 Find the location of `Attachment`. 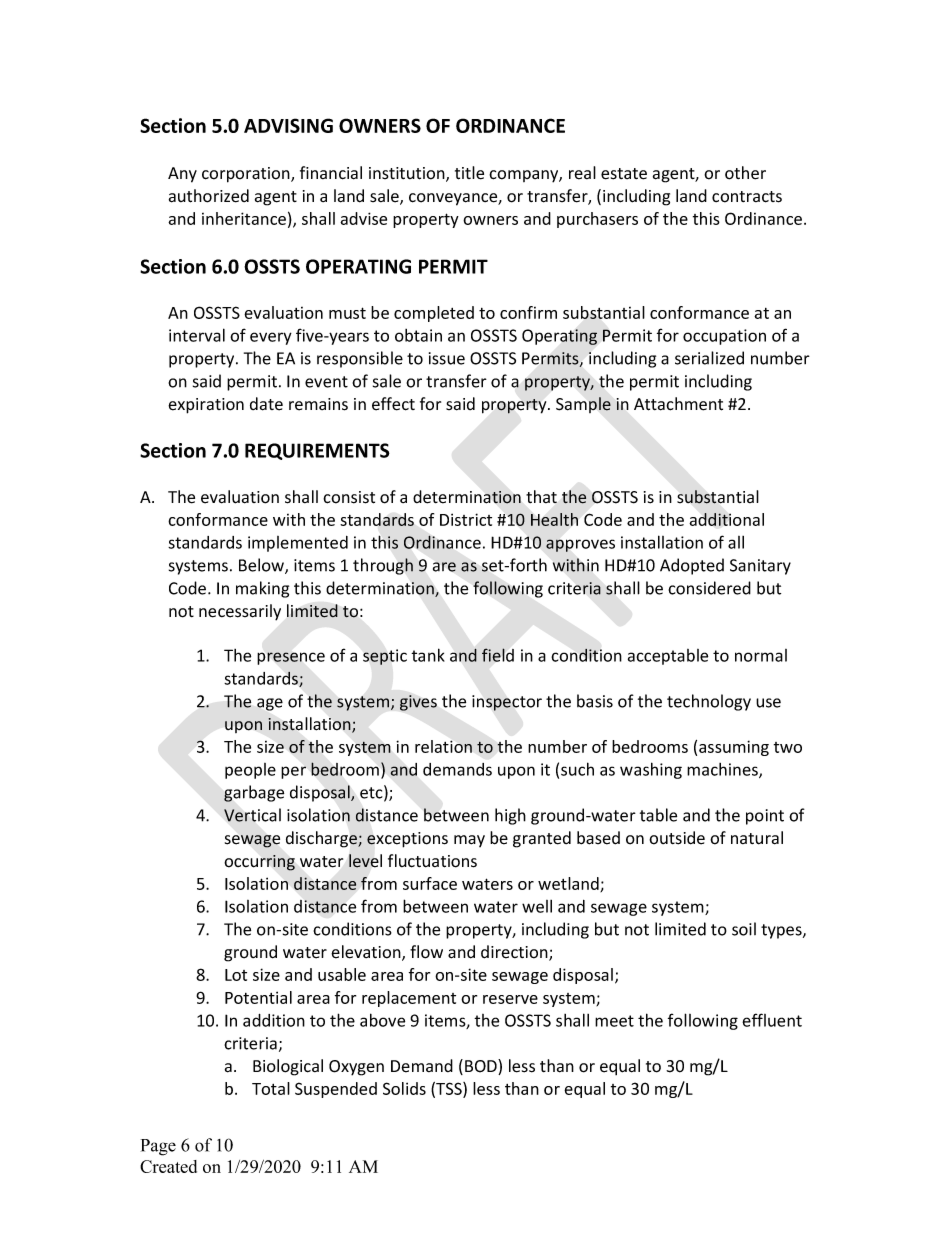

Attachment is located at coordinates (678, 404).
